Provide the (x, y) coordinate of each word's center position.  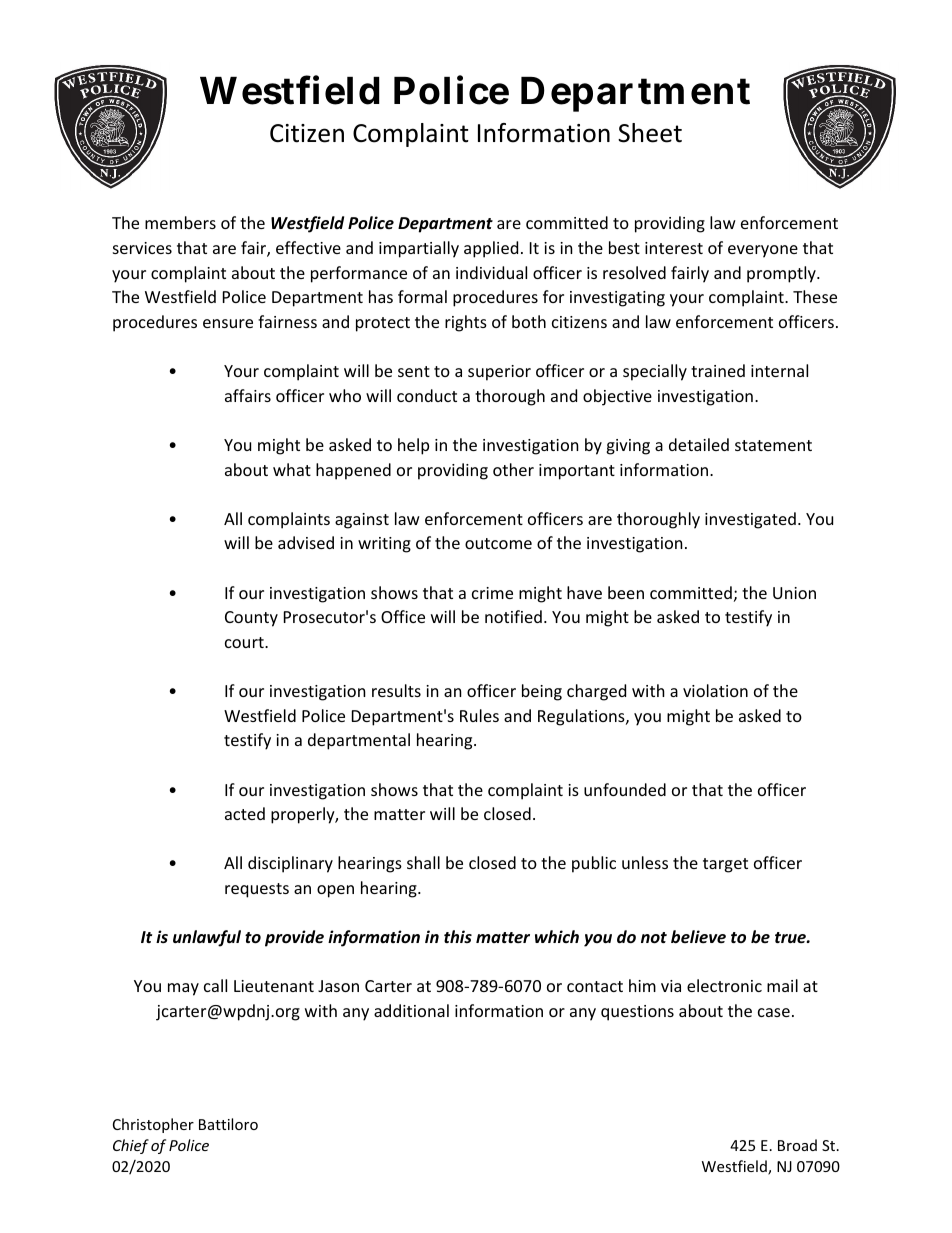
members (180, 222)
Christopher (153, 1125)
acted (245, 813)
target (725, 865)
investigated (750, 520)
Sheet (650, 133)
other (513, 469)
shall (423, 862)
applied (491, 249)
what (292, 469)
